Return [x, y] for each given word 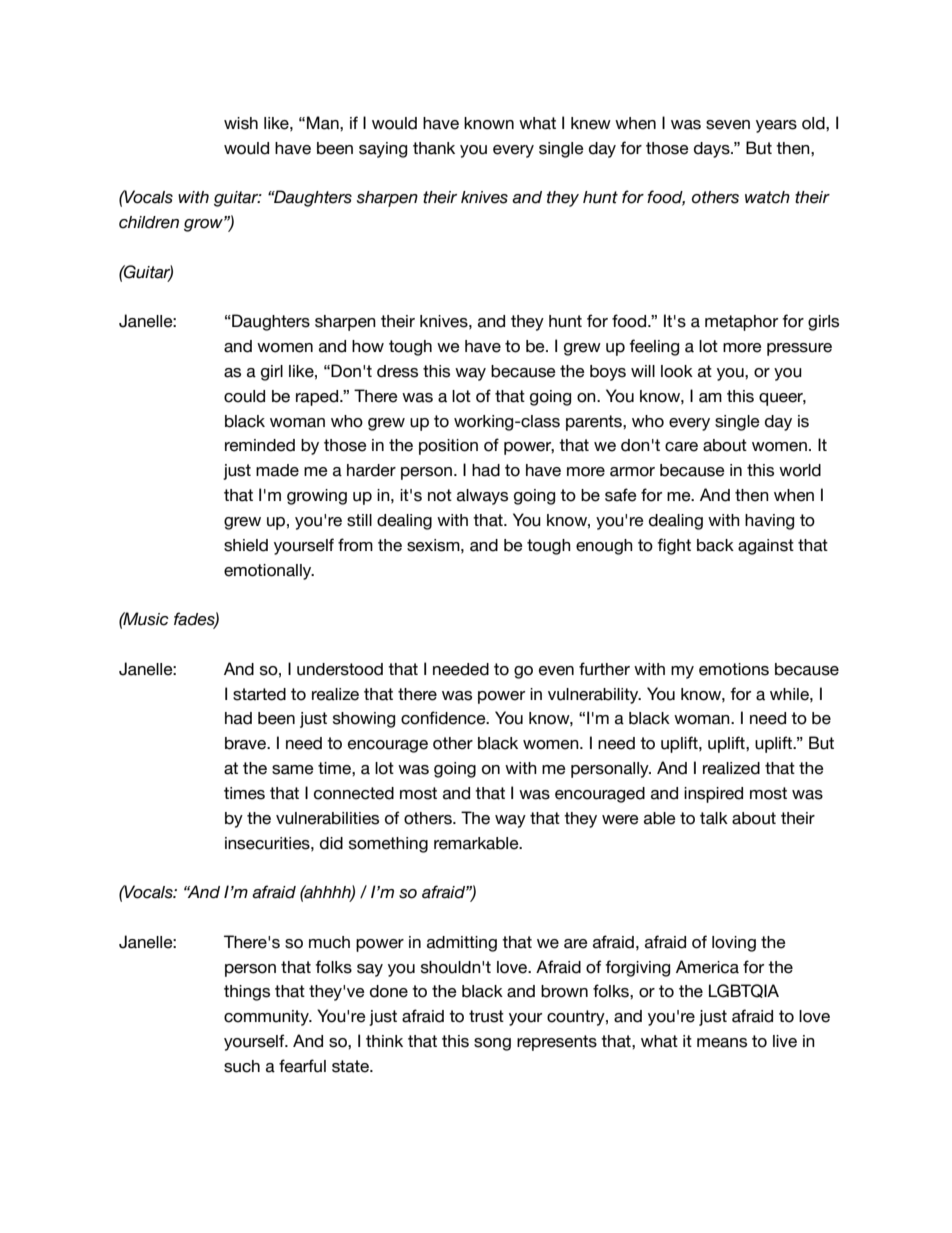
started [259, 694]
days [713, 150]
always [482, 497]
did [331, 843]
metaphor [741, 323]
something [388, 845]
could [244, 396]
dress [397, 371]
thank [434, 148]
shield [246, 545]
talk [714, 818]
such [242, 1066]
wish [241, 123]
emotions [734, 669]
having [769, 522]
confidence [444, 718]
